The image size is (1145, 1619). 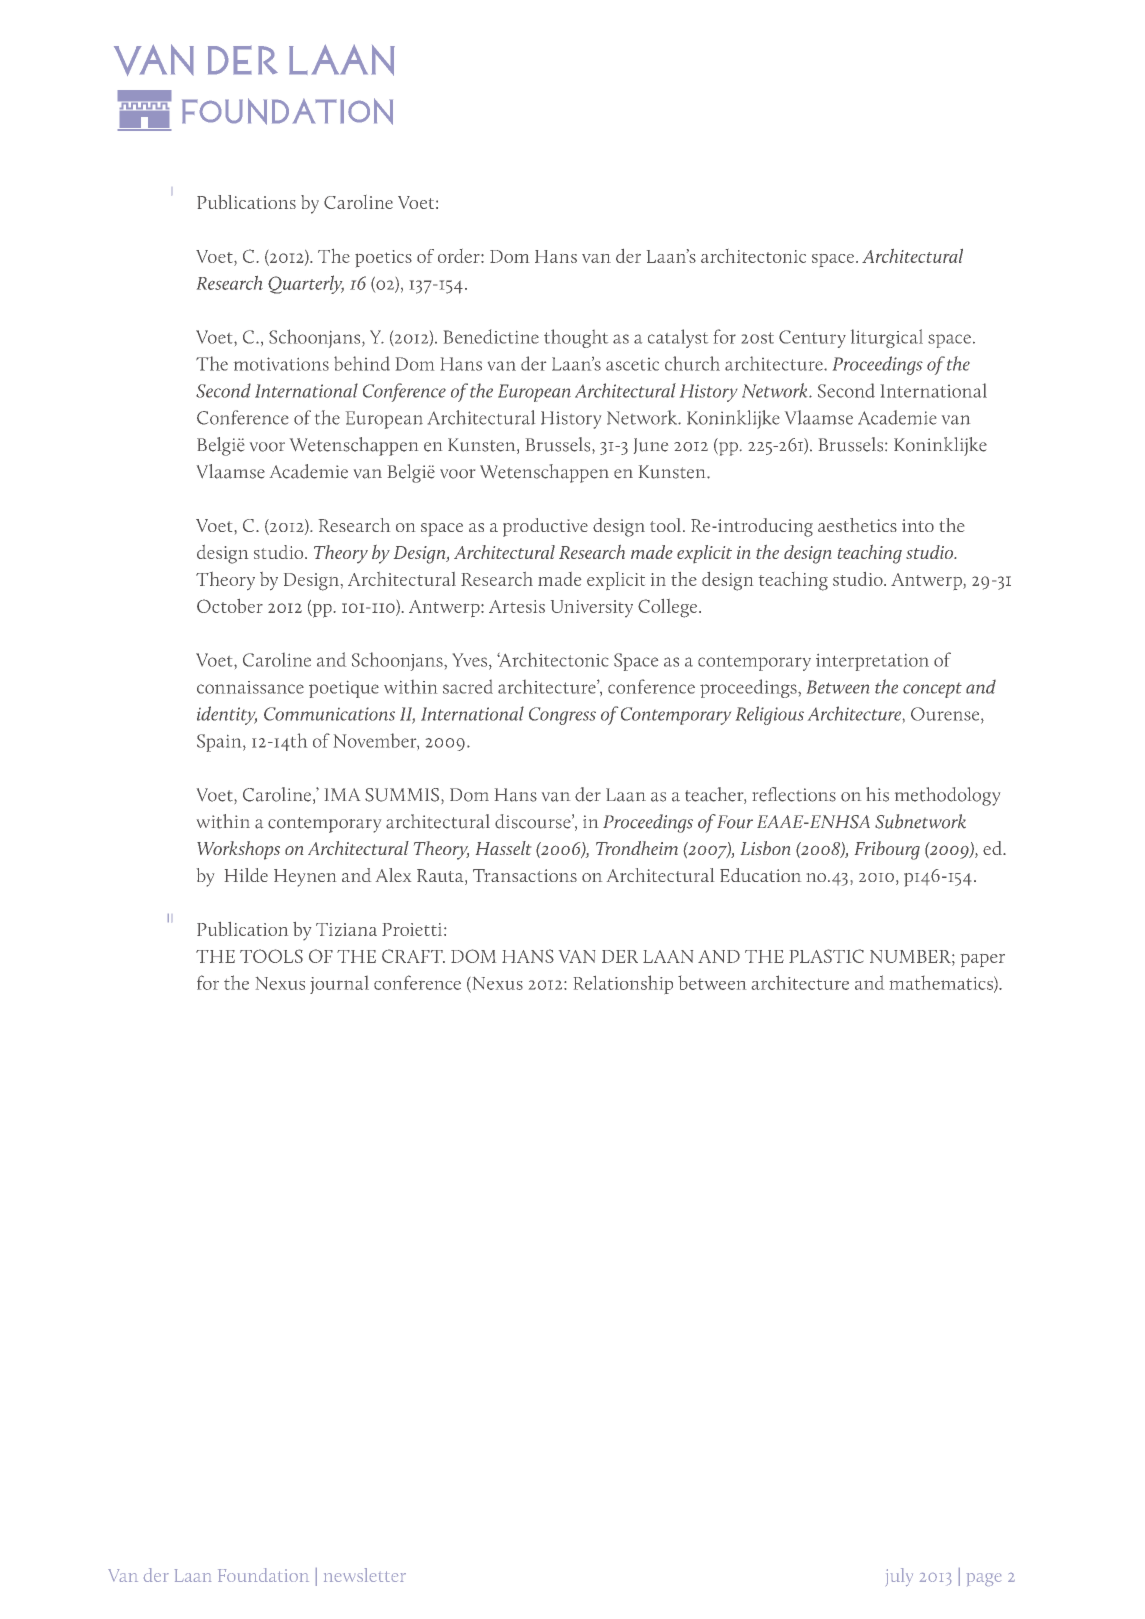 I want to click on journal, so click(x=339, y=985).
